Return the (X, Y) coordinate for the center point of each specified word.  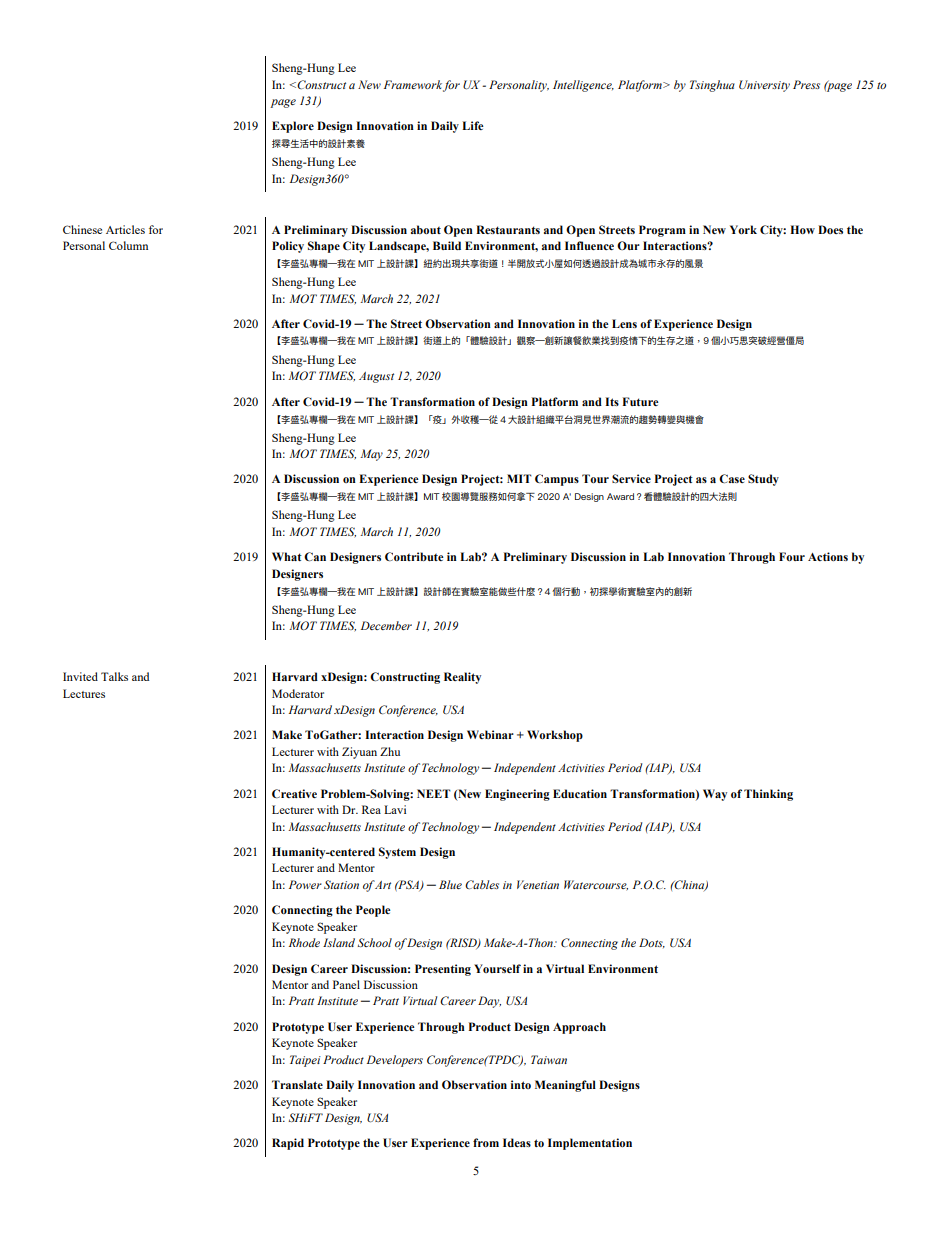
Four (792, 556)
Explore (293, 127)
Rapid (288, 1144)
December (386, 625)
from (486, 1142)
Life (473, 125)
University (764, 86)
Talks (114, 676)
